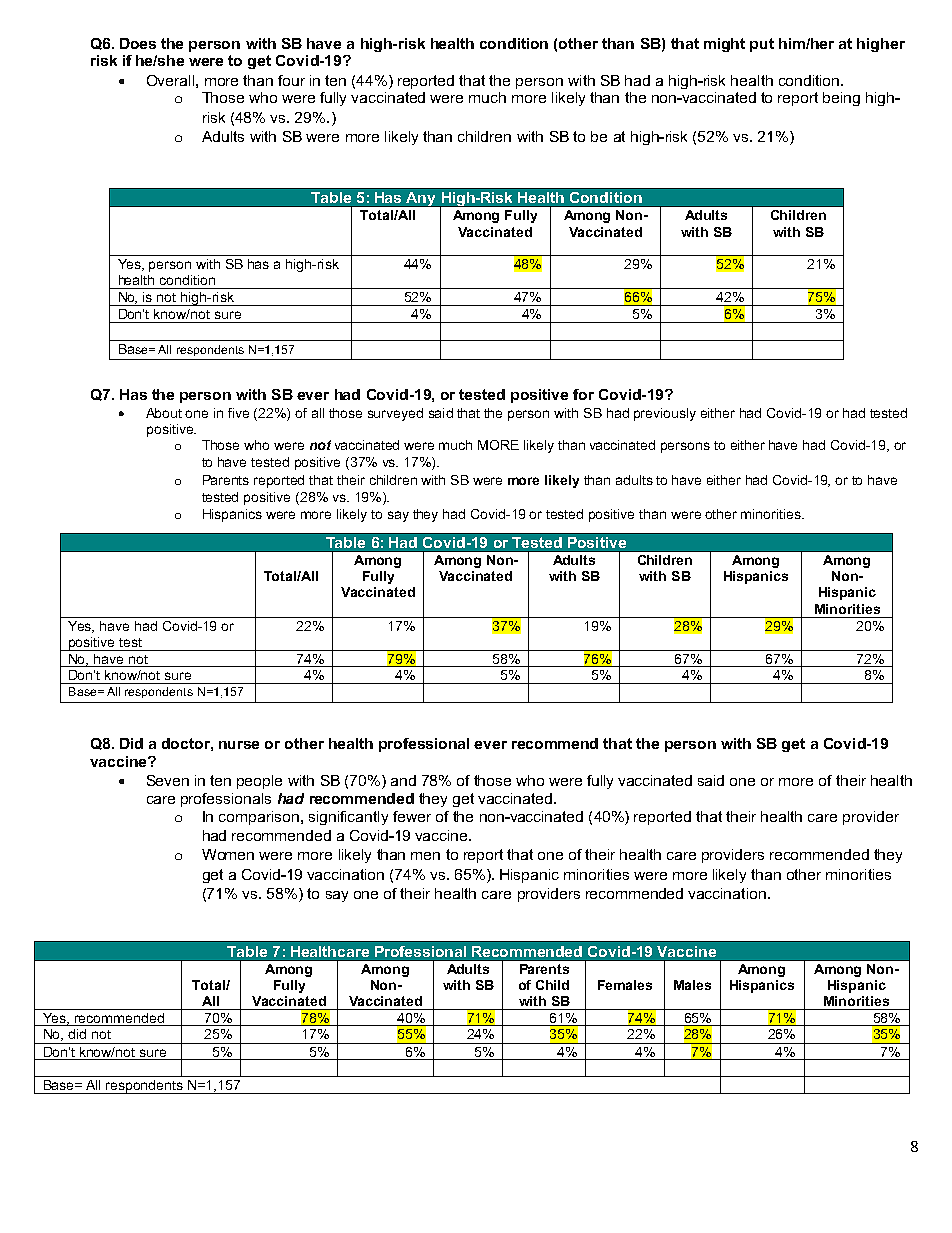 This page has width=952, height=1233. Describe the element at coordinates (395, 414) in the page. I see `surveyed` at that location.
